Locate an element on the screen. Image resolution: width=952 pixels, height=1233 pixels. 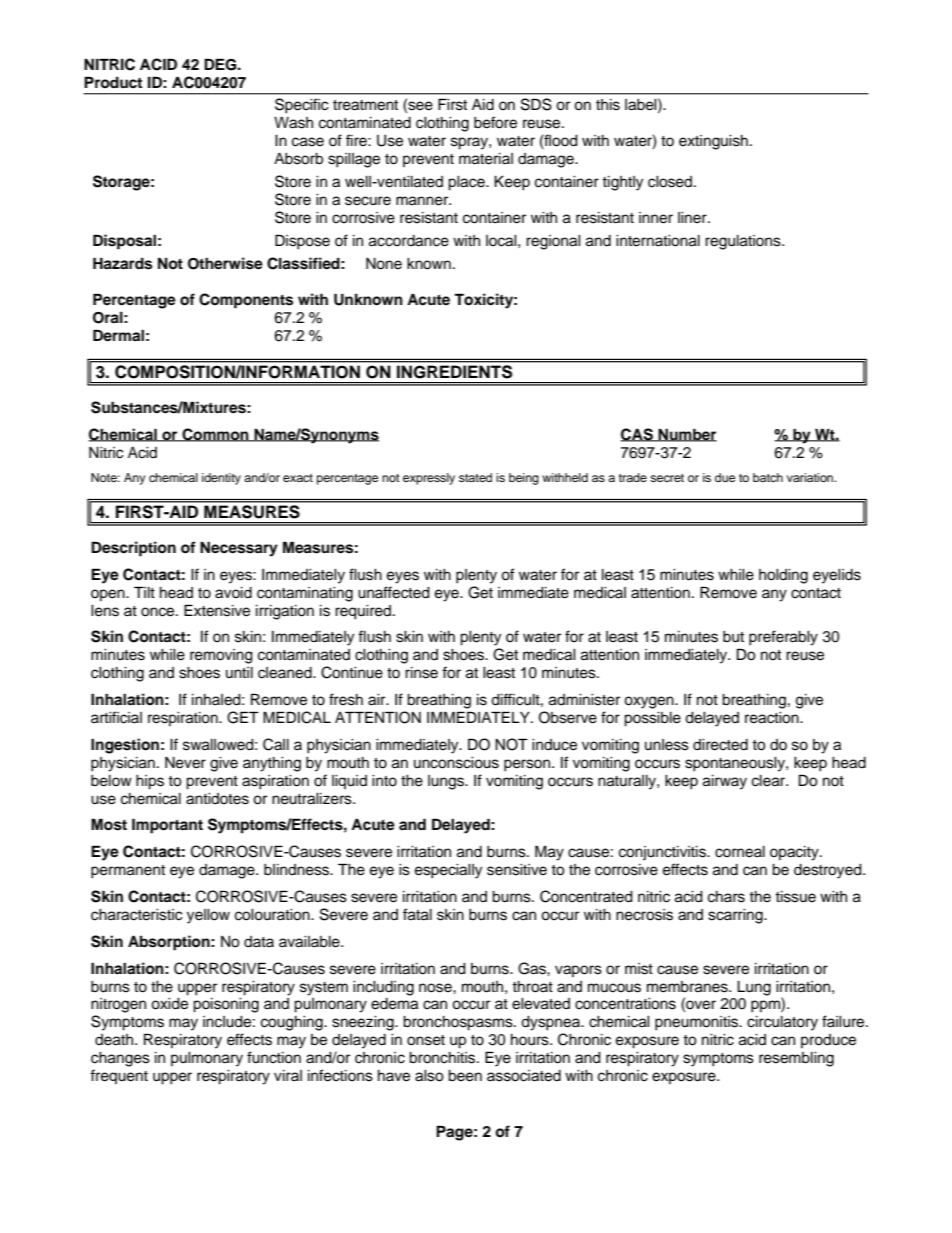
Product is located at coordinates (113, 82).
